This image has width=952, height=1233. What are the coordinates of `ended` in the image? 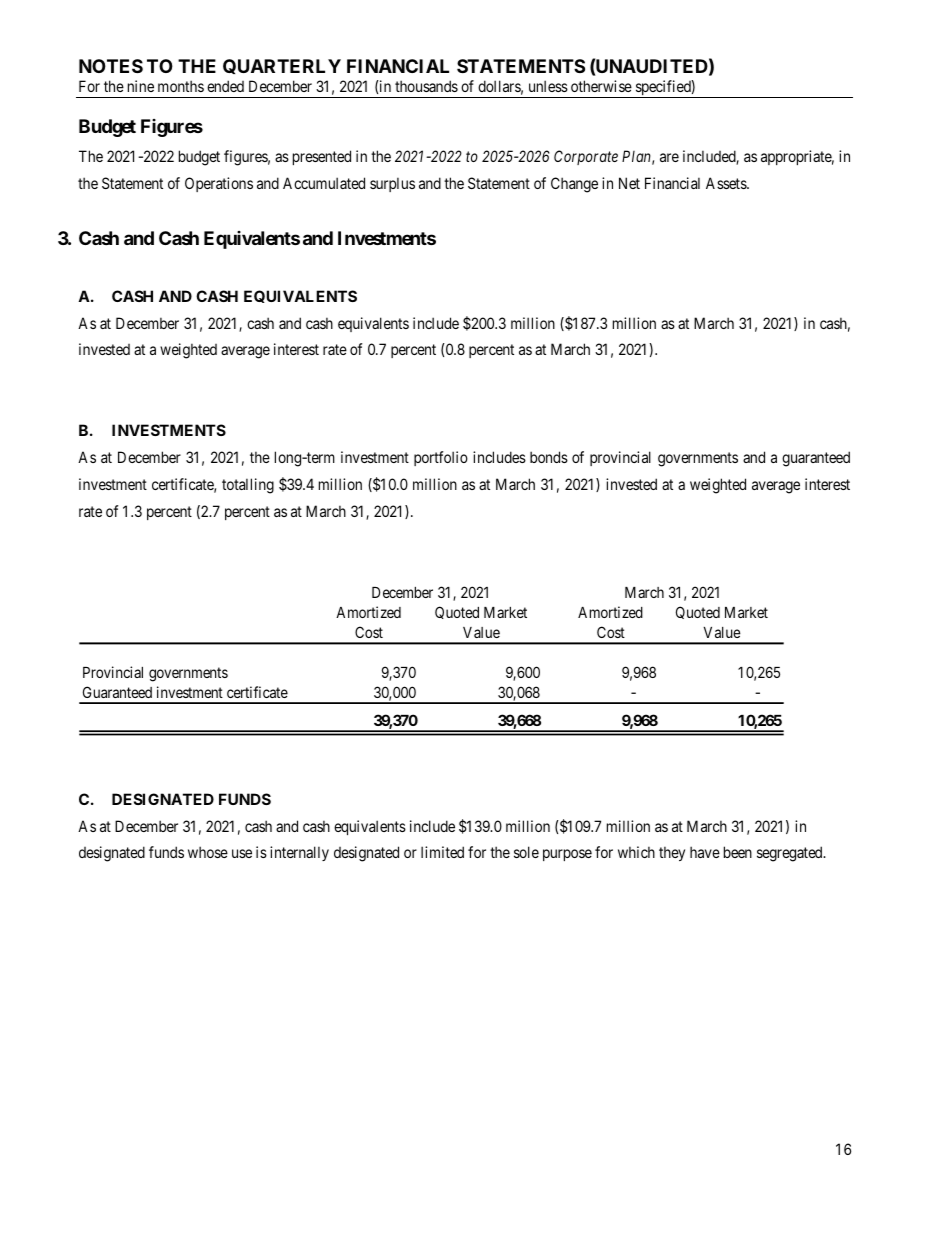 It's located at (225, 86).
